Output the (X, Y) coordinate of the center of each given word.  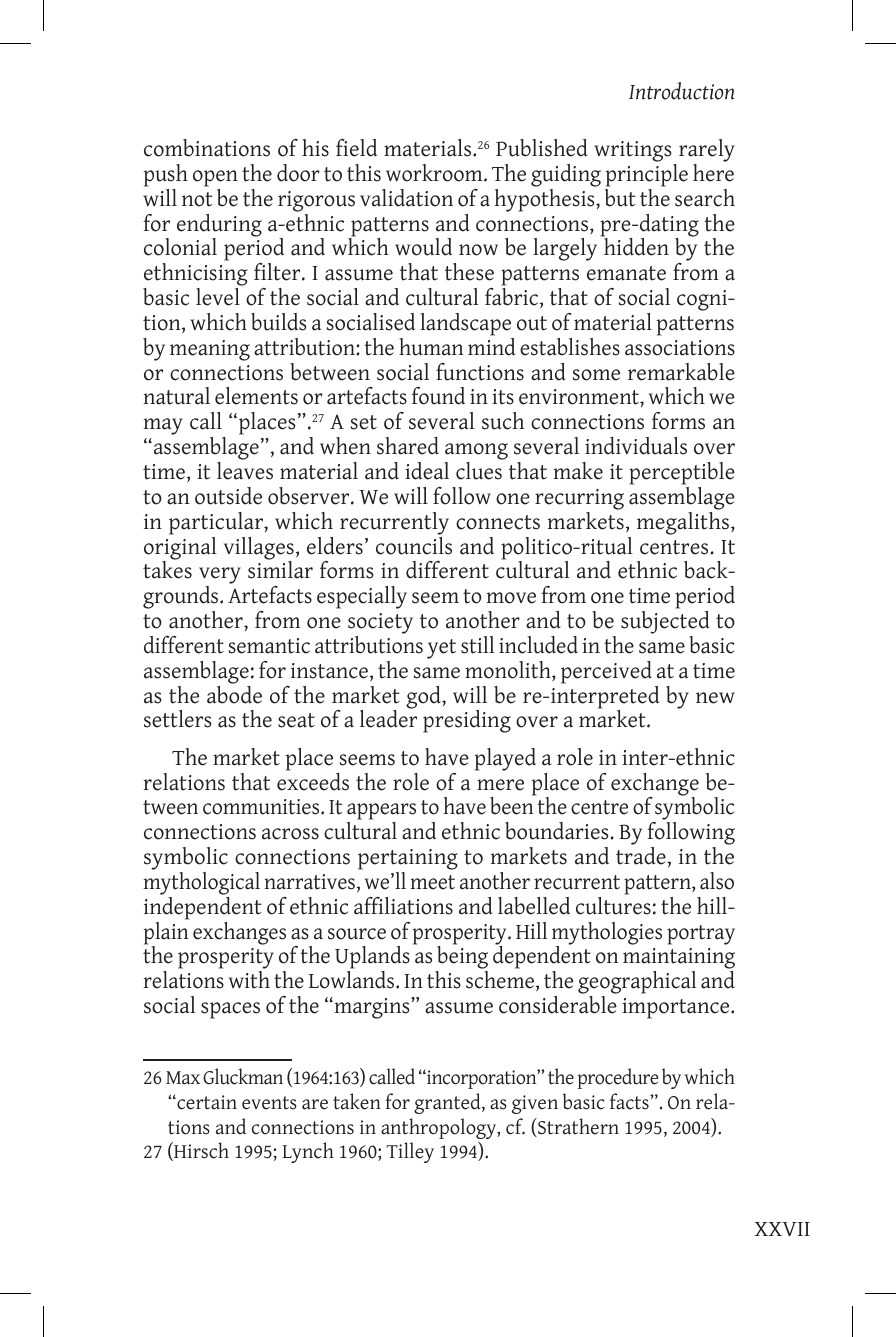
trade (642, 856)
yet (441, 649)
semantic (269, 646)
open (215, 178)
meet (432, 882)
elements (256, 396)
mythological (201, 883)
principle (647, 175)
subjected (665, 624)
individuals (636, 446)
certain (206, 1102)
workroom (435, 173)
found (438, 396)
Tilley (410, 1152)
